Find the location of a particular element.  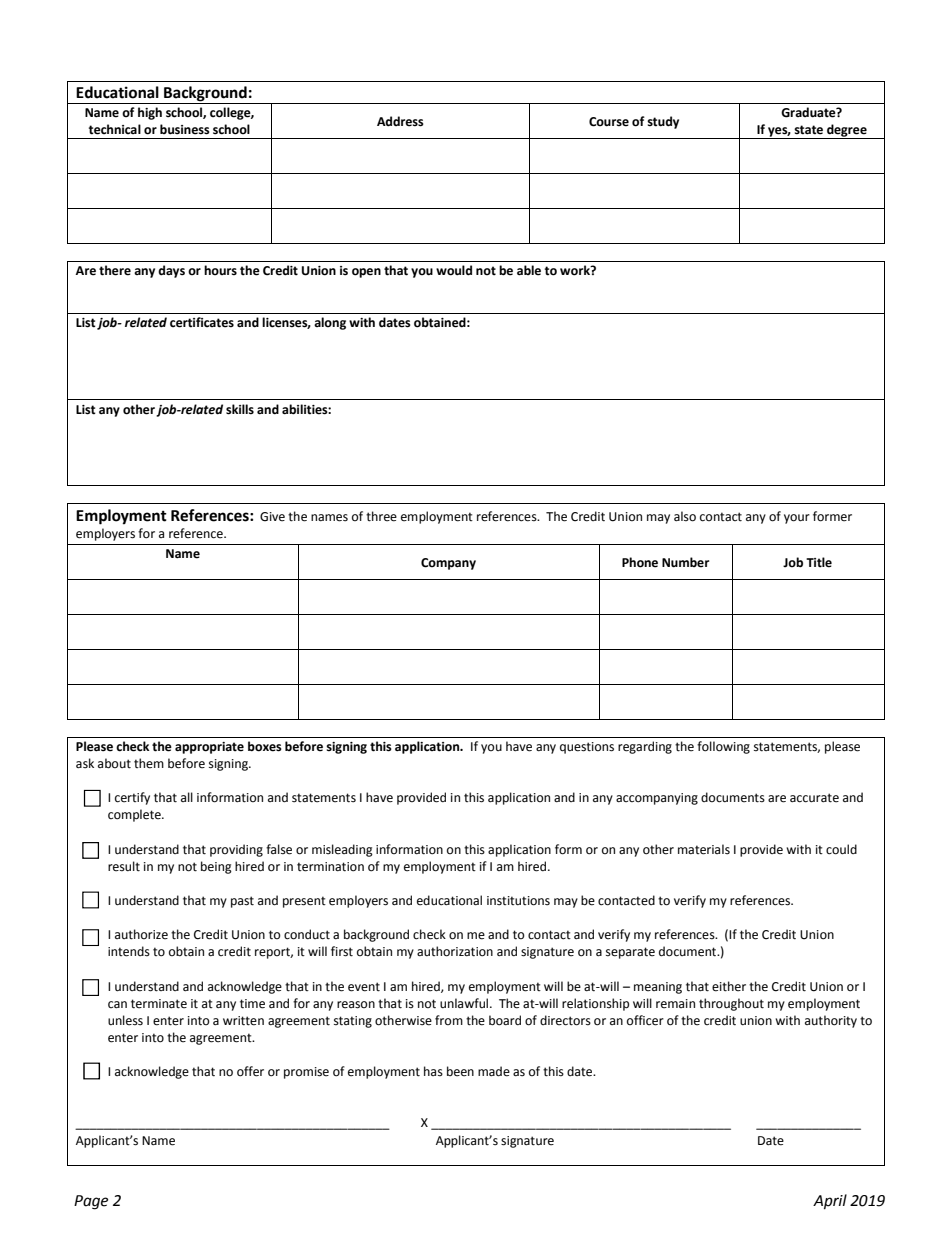

Page is located at coordinates (91, 1202).
